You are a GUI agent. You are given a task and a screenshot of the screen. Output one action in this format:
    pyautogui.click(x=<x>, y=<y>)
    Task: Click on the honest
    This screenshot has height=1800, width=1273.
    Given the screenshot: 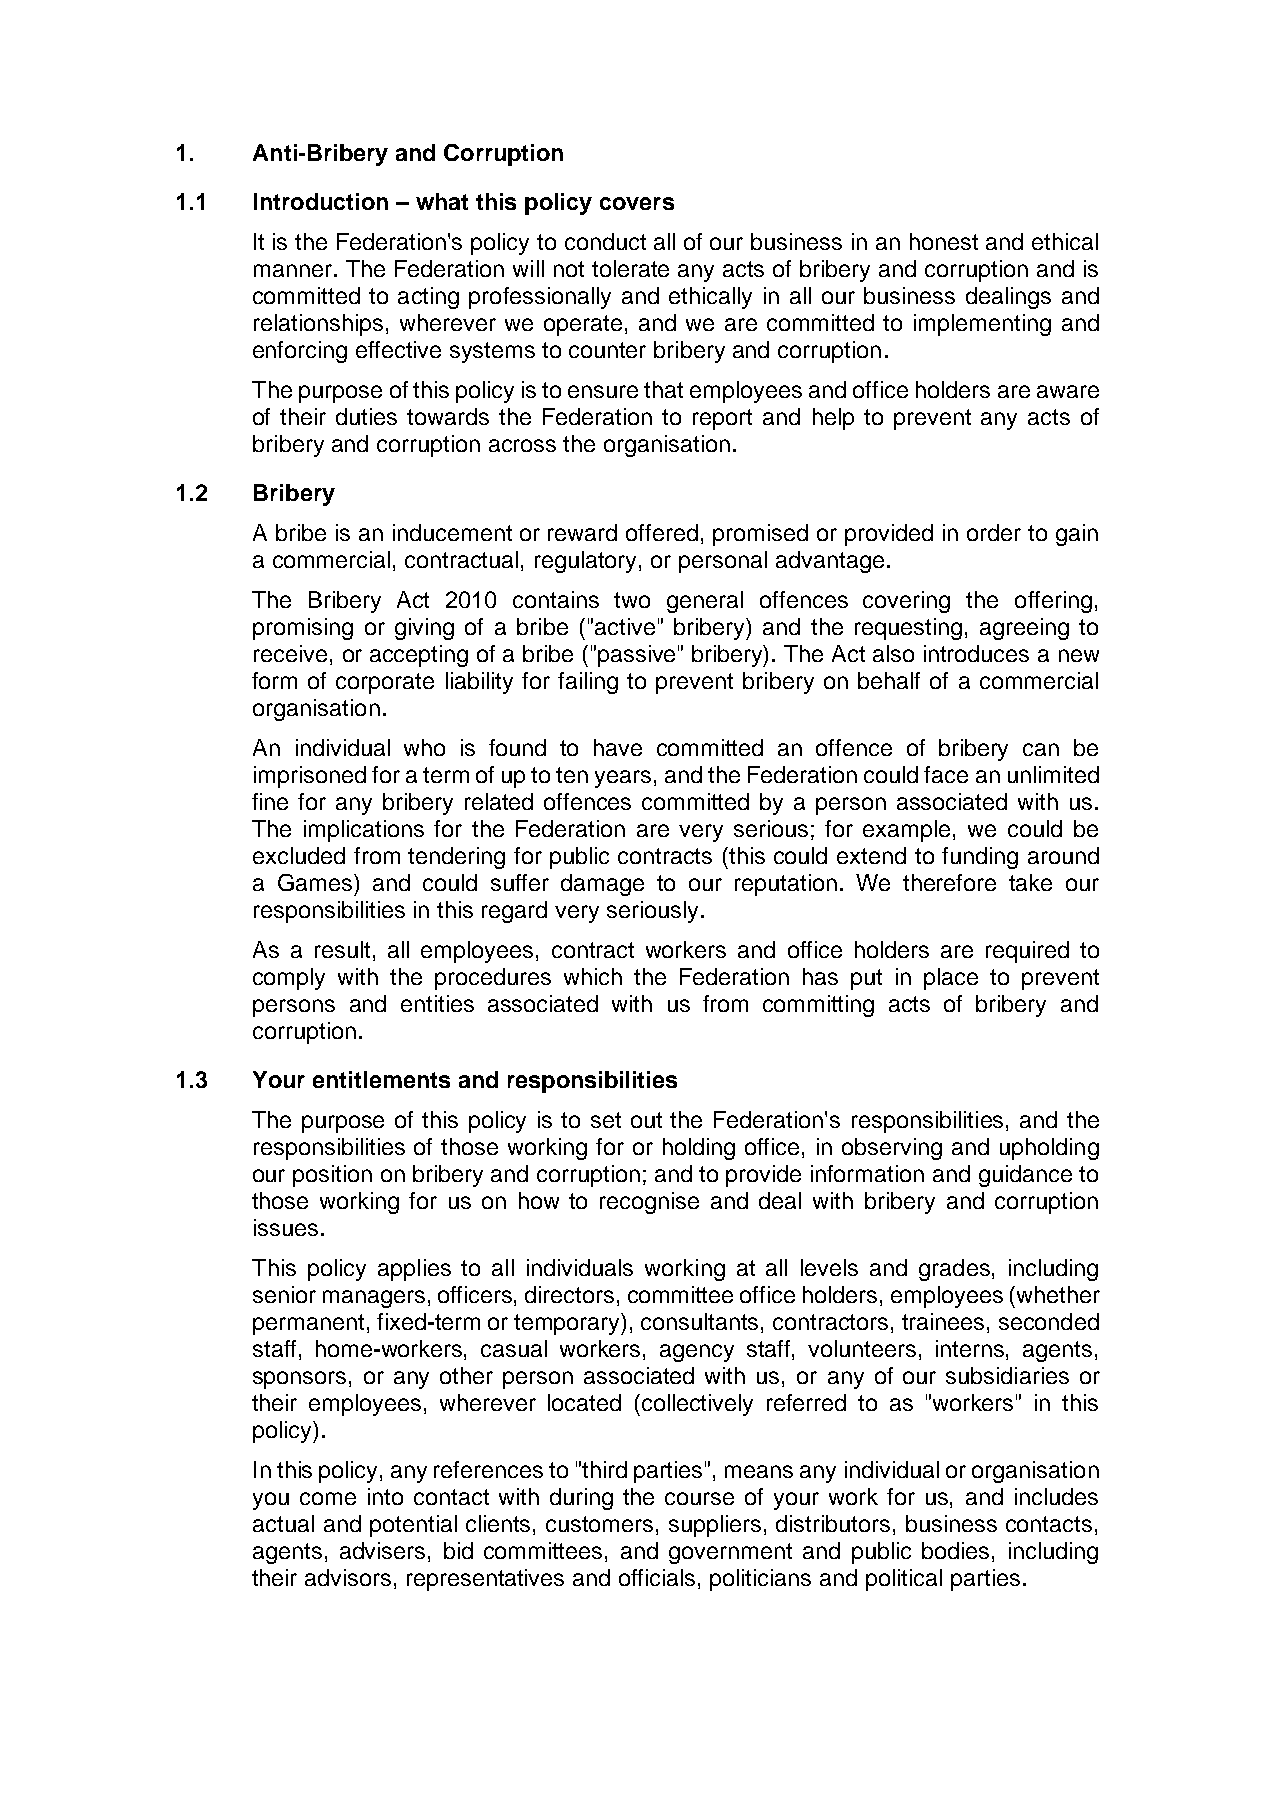 What is the action you would take?
    pyautogui.click(x=944, y=241)
